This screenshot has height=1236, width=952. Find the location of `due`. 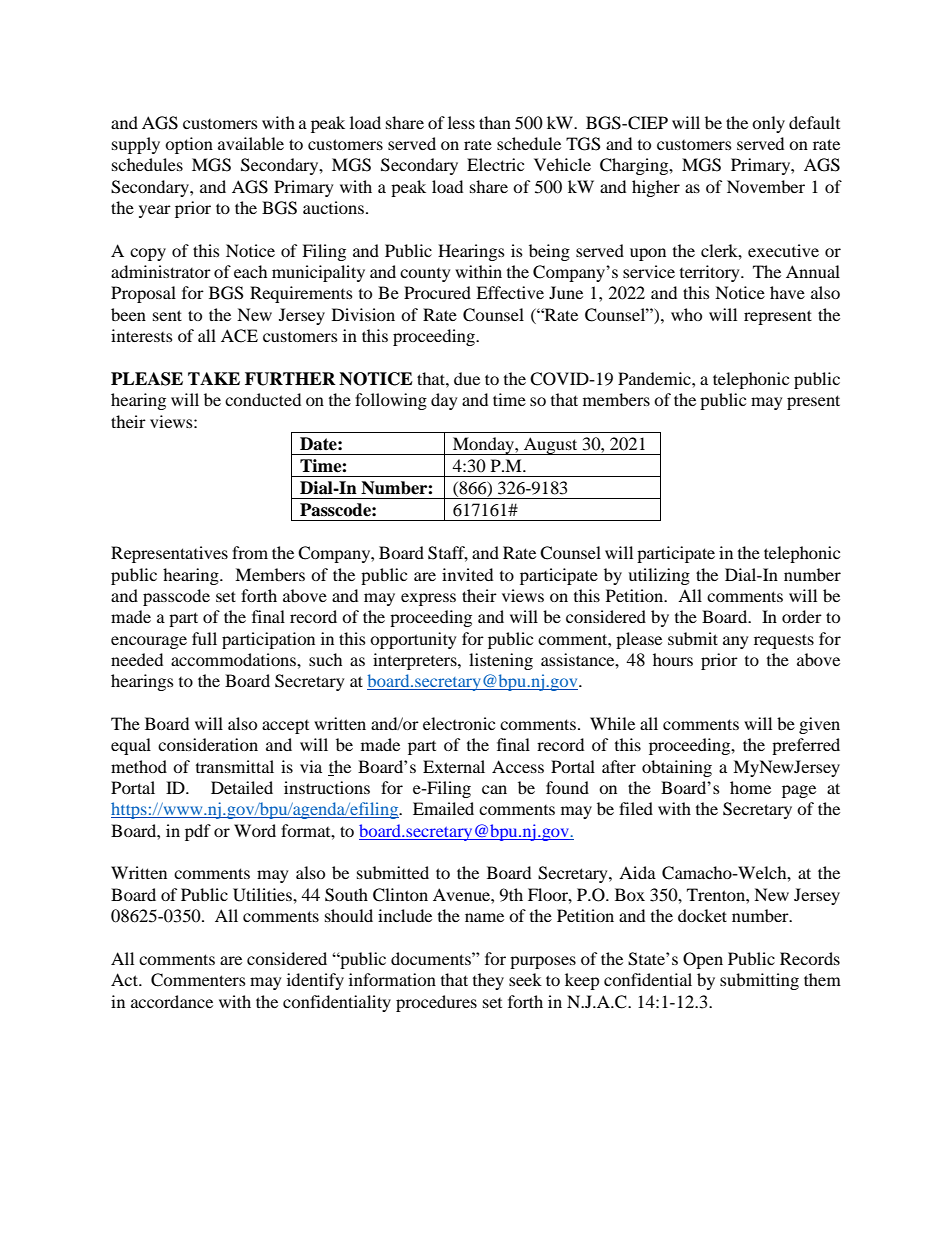

due is located at coordinates (467, 378).
